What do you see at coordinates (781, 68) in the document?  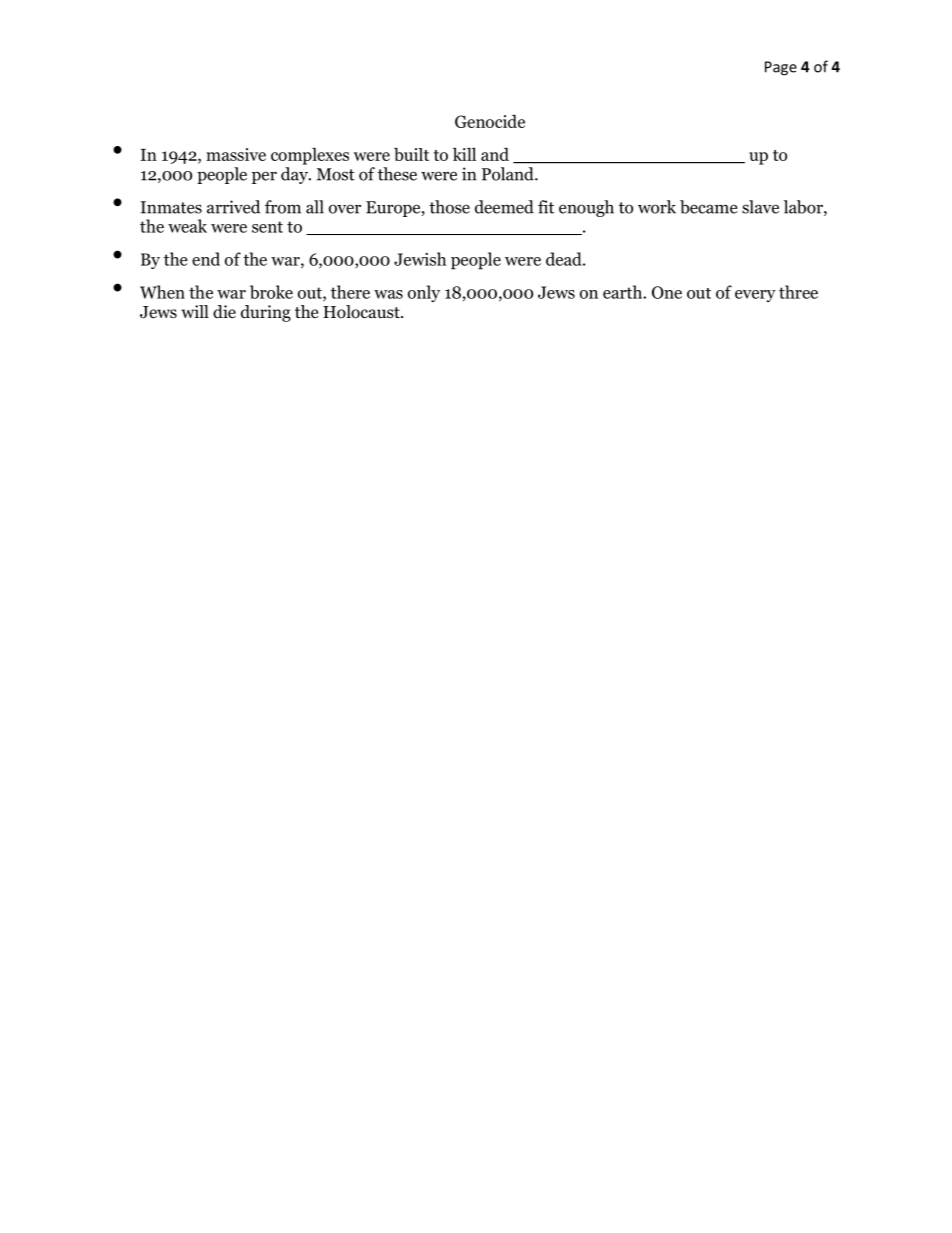 I see `Page` at bounding box center [781, 68].
